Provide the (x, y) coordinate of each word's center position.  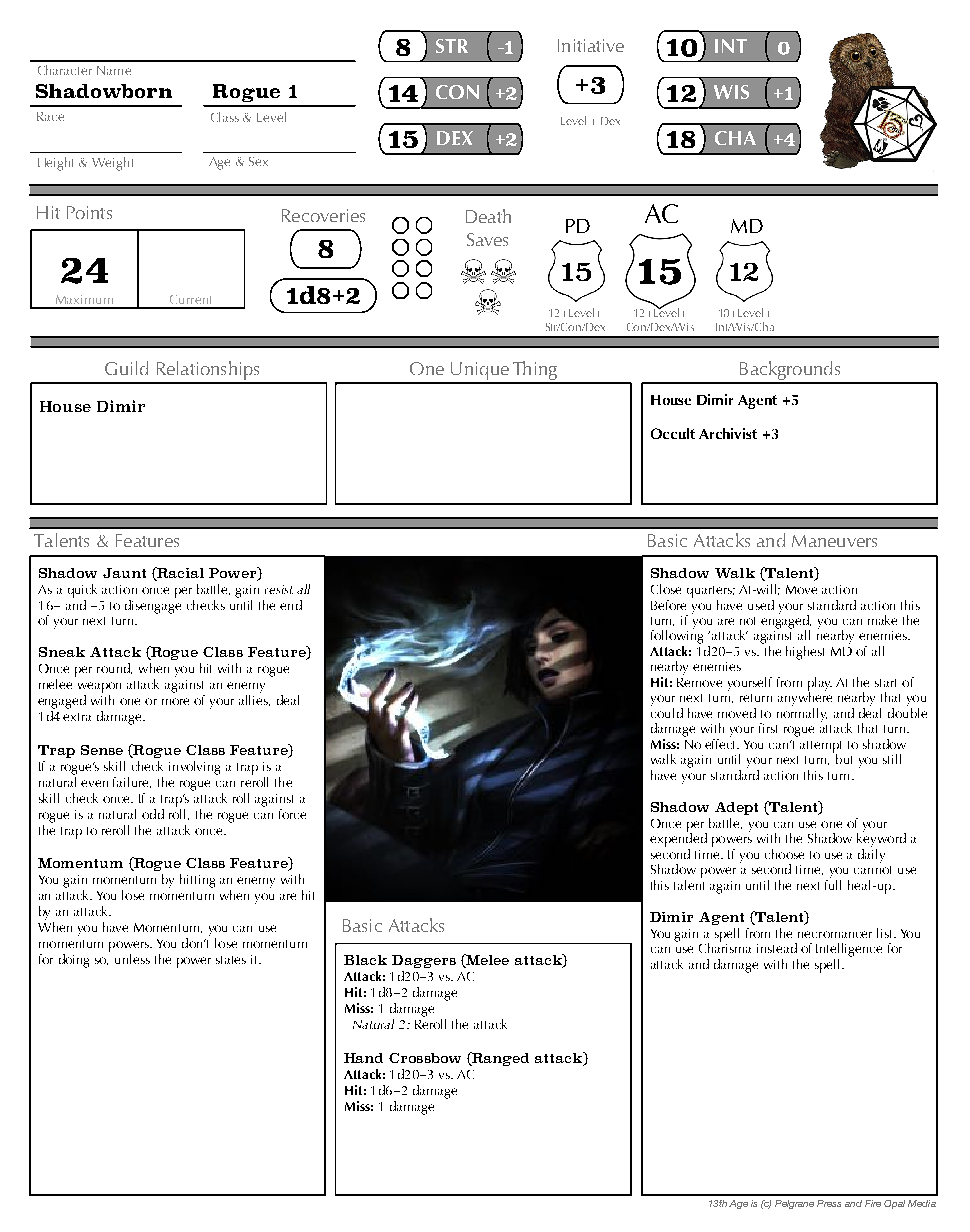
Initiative (591, 45)
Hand (363, 1058)
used (761, 605)
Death (488, 216)
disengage (153, 605)
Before (668, 605)
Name (114, 70)
